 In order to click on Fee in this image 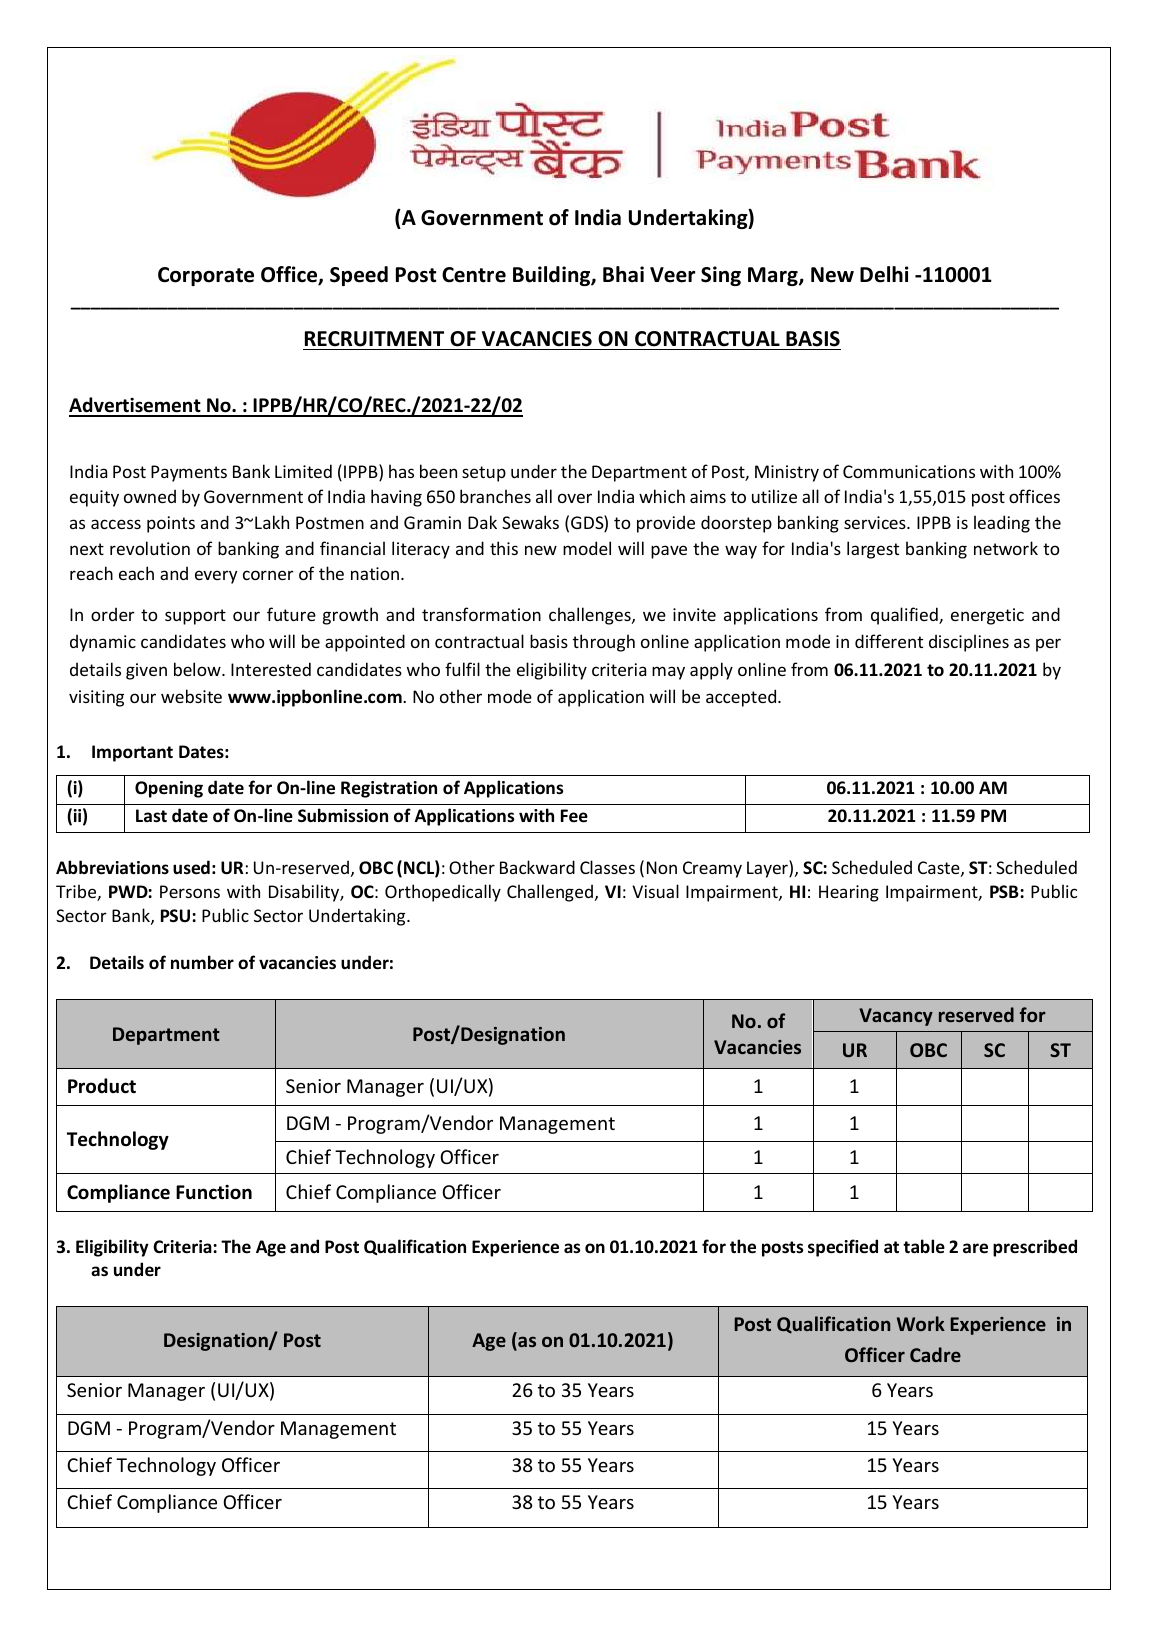, I will do `click(574, 816)`.
